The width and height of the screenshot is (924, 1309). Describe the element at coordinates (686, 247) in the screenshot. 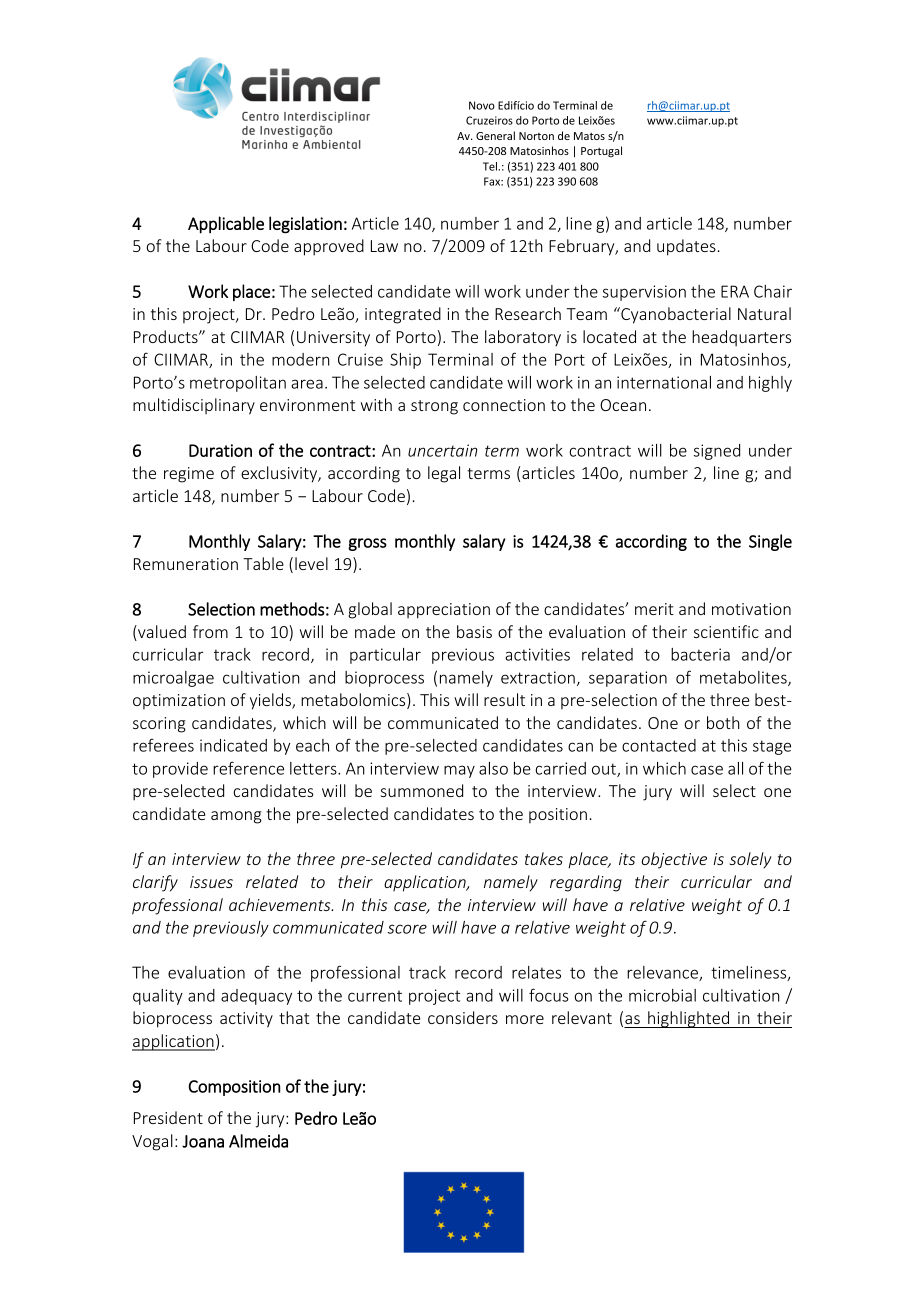

I see `updates` at that location.
